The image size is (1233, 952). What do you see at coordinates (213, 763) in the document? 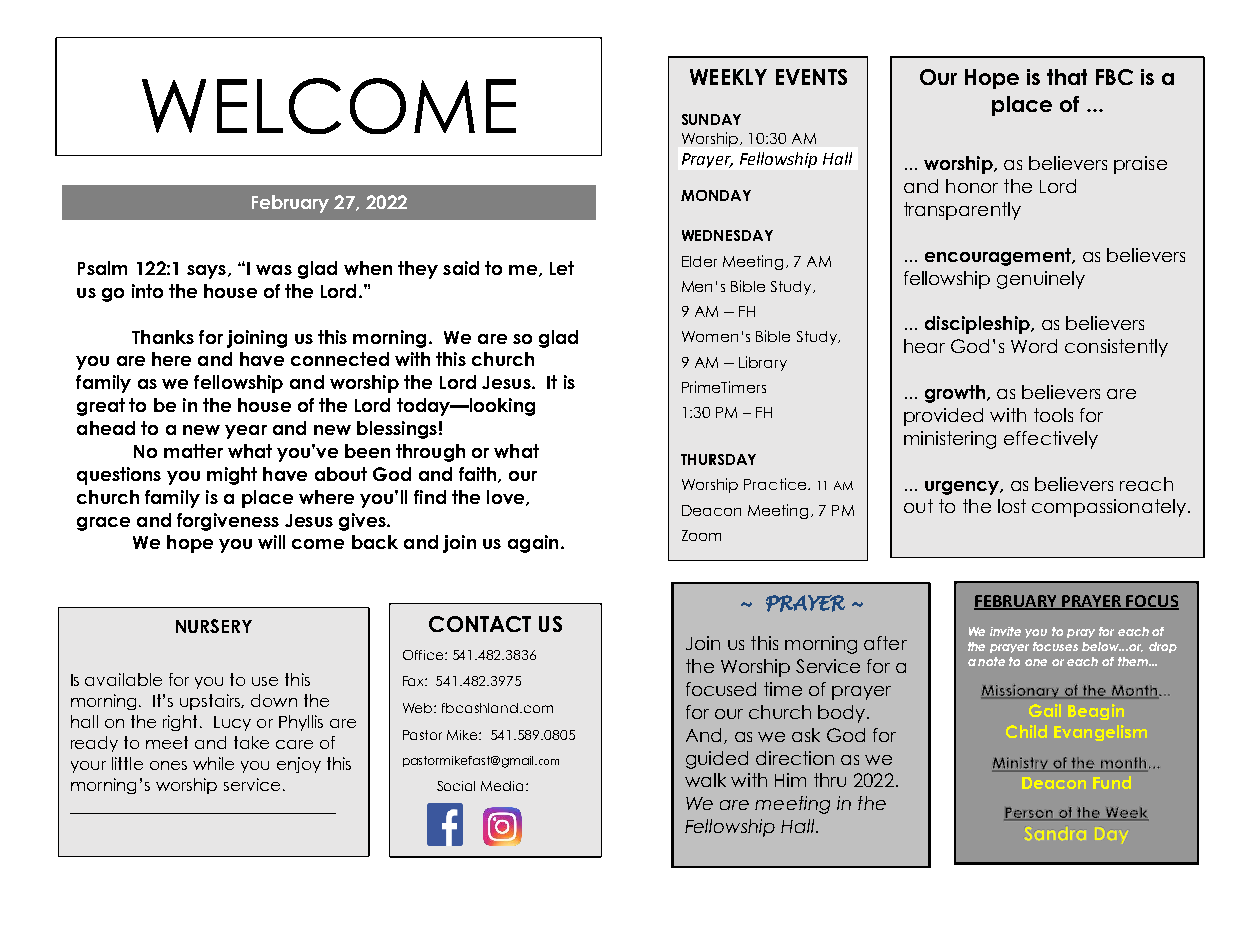
I see `while` at bounding box center [213, 763].
